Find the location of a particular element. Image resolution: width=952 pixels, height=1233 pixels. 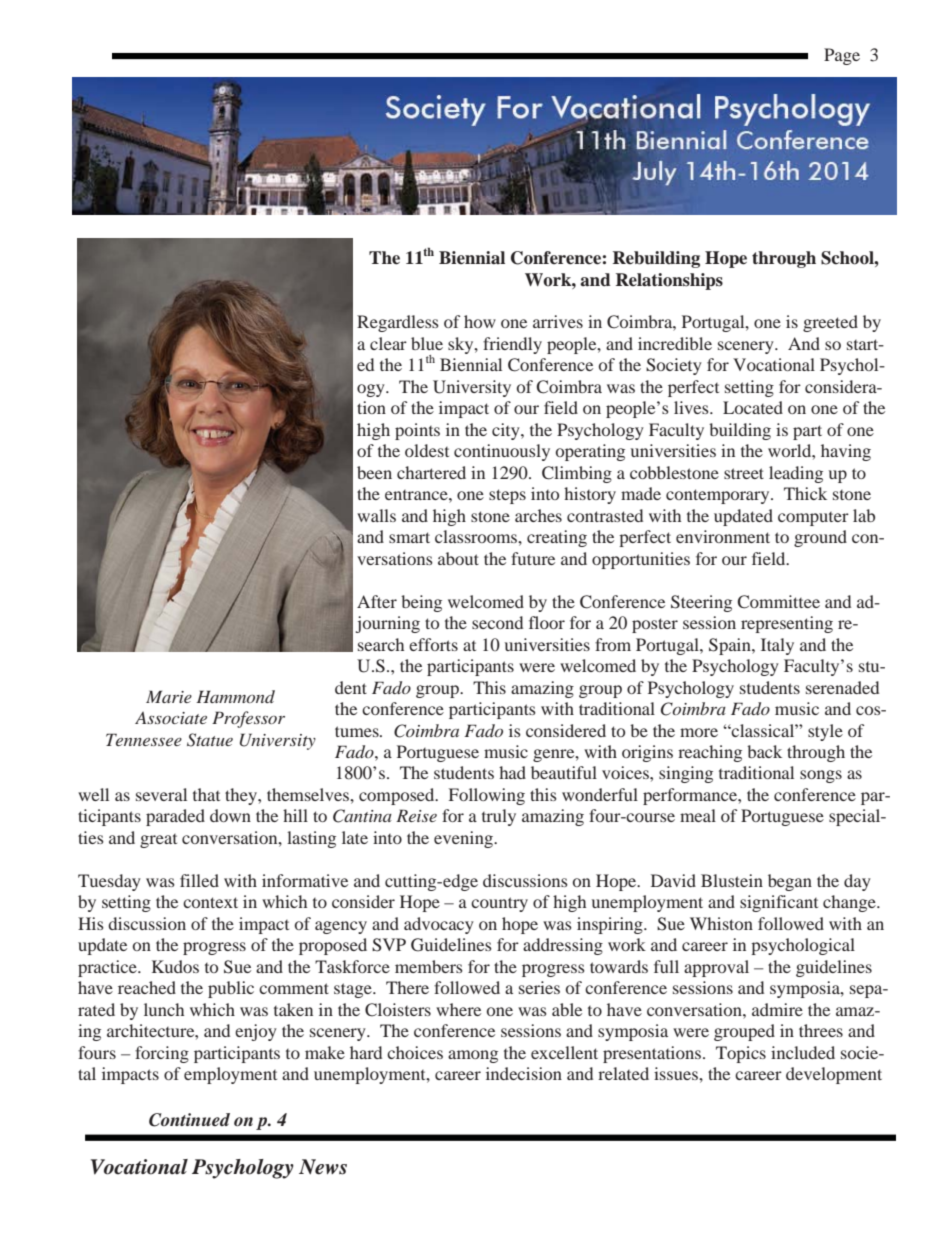

how is located at coordinates (480, 321).
